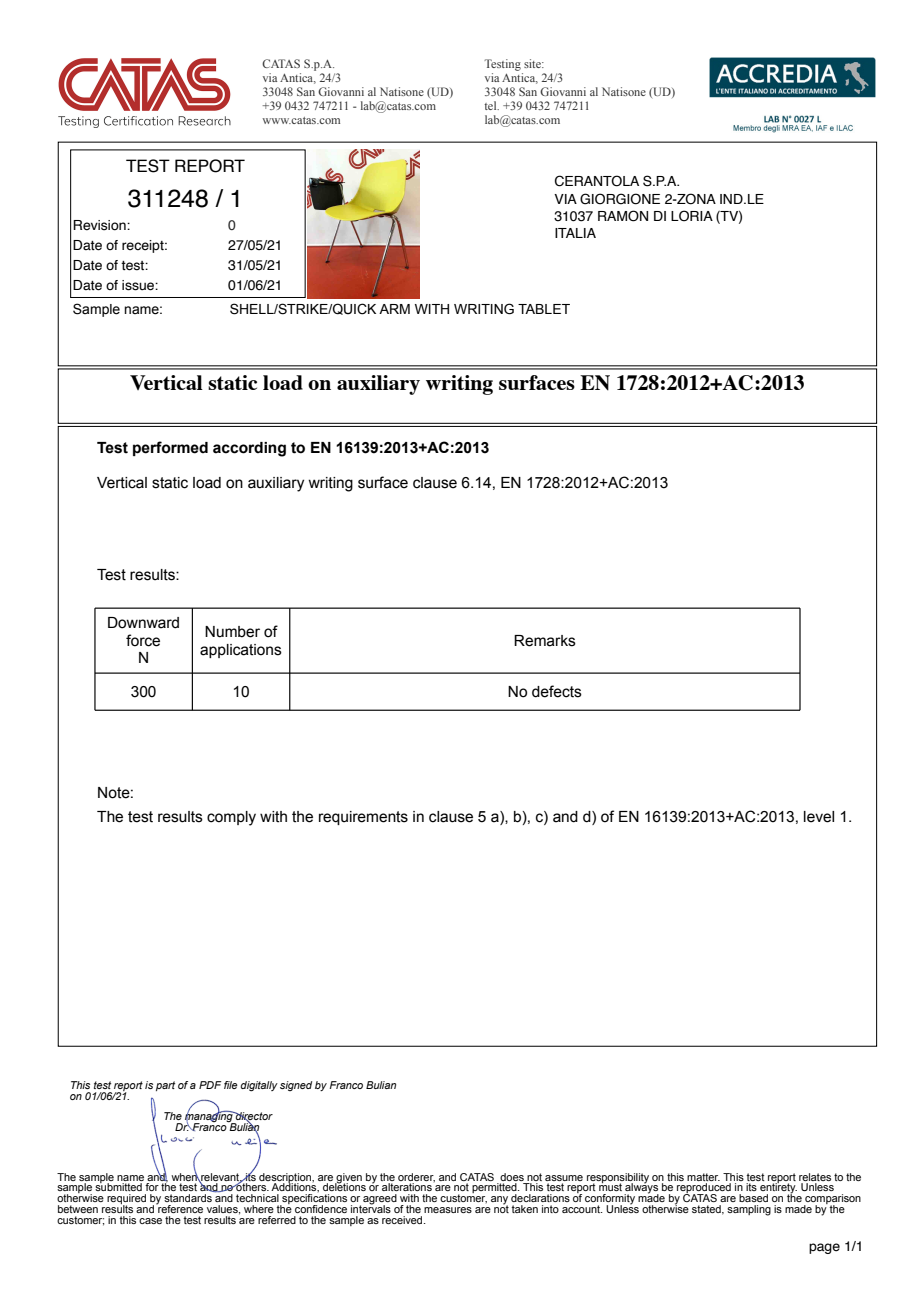 Image resolution: width=924 pixels, height=1308 pixels. Describe the element at coordinates (100, 225) in the page. I see `Revision` at that location.
